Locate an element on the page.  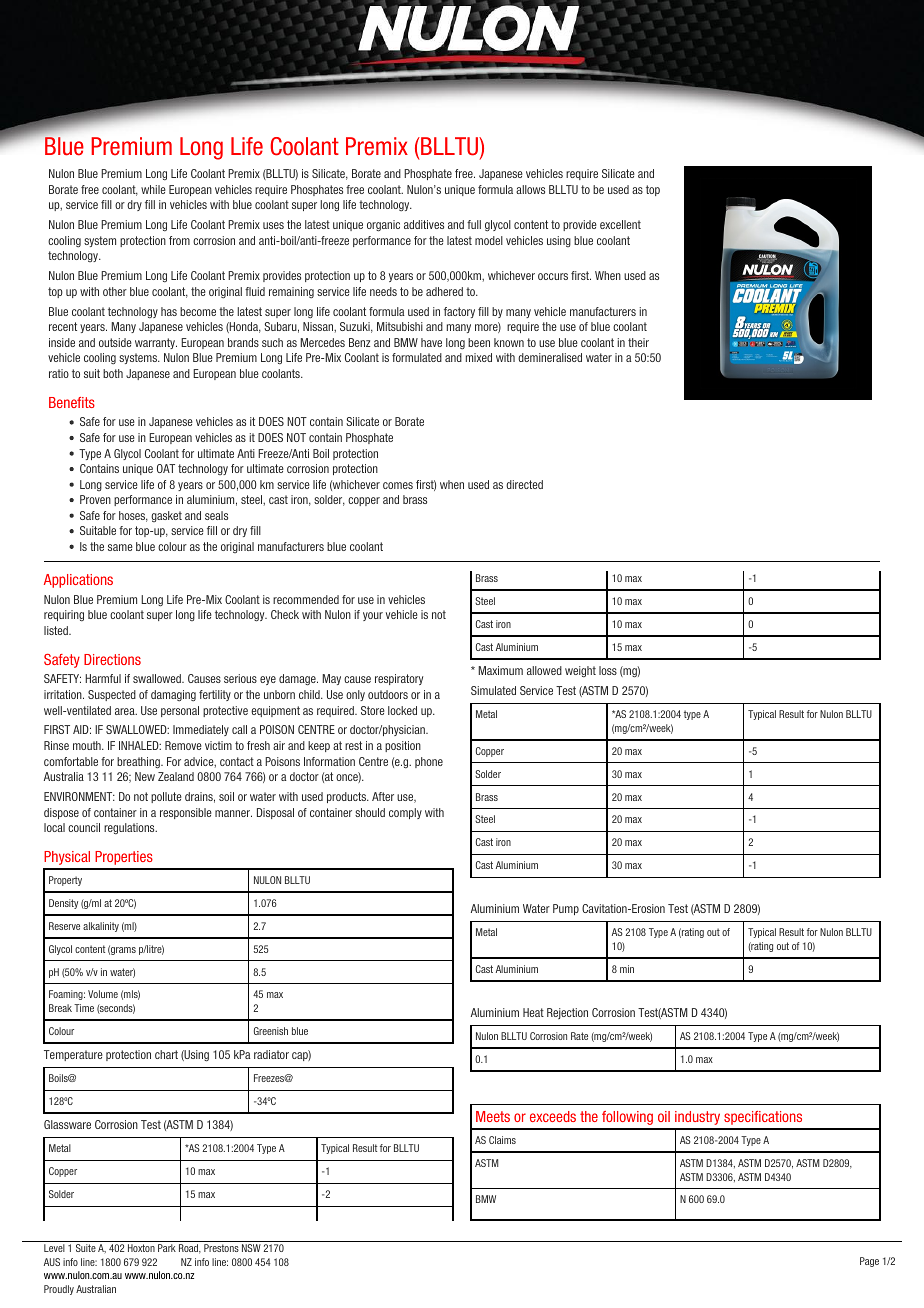
Park is located at coordinates (167, 1248).
